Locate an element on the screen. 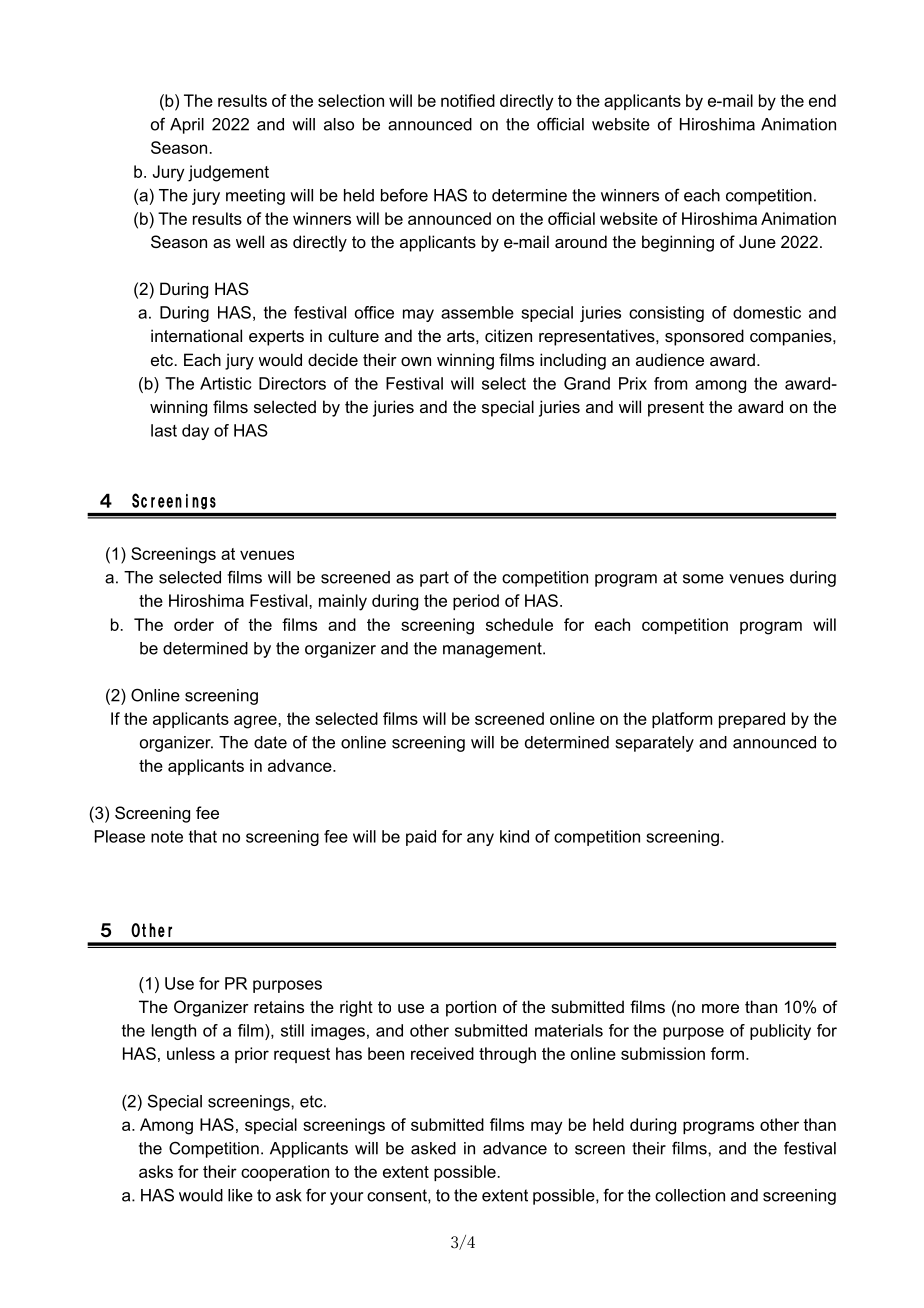 This screenshot has width=924, height=1308. separately is located at coordinates (655, 744).
